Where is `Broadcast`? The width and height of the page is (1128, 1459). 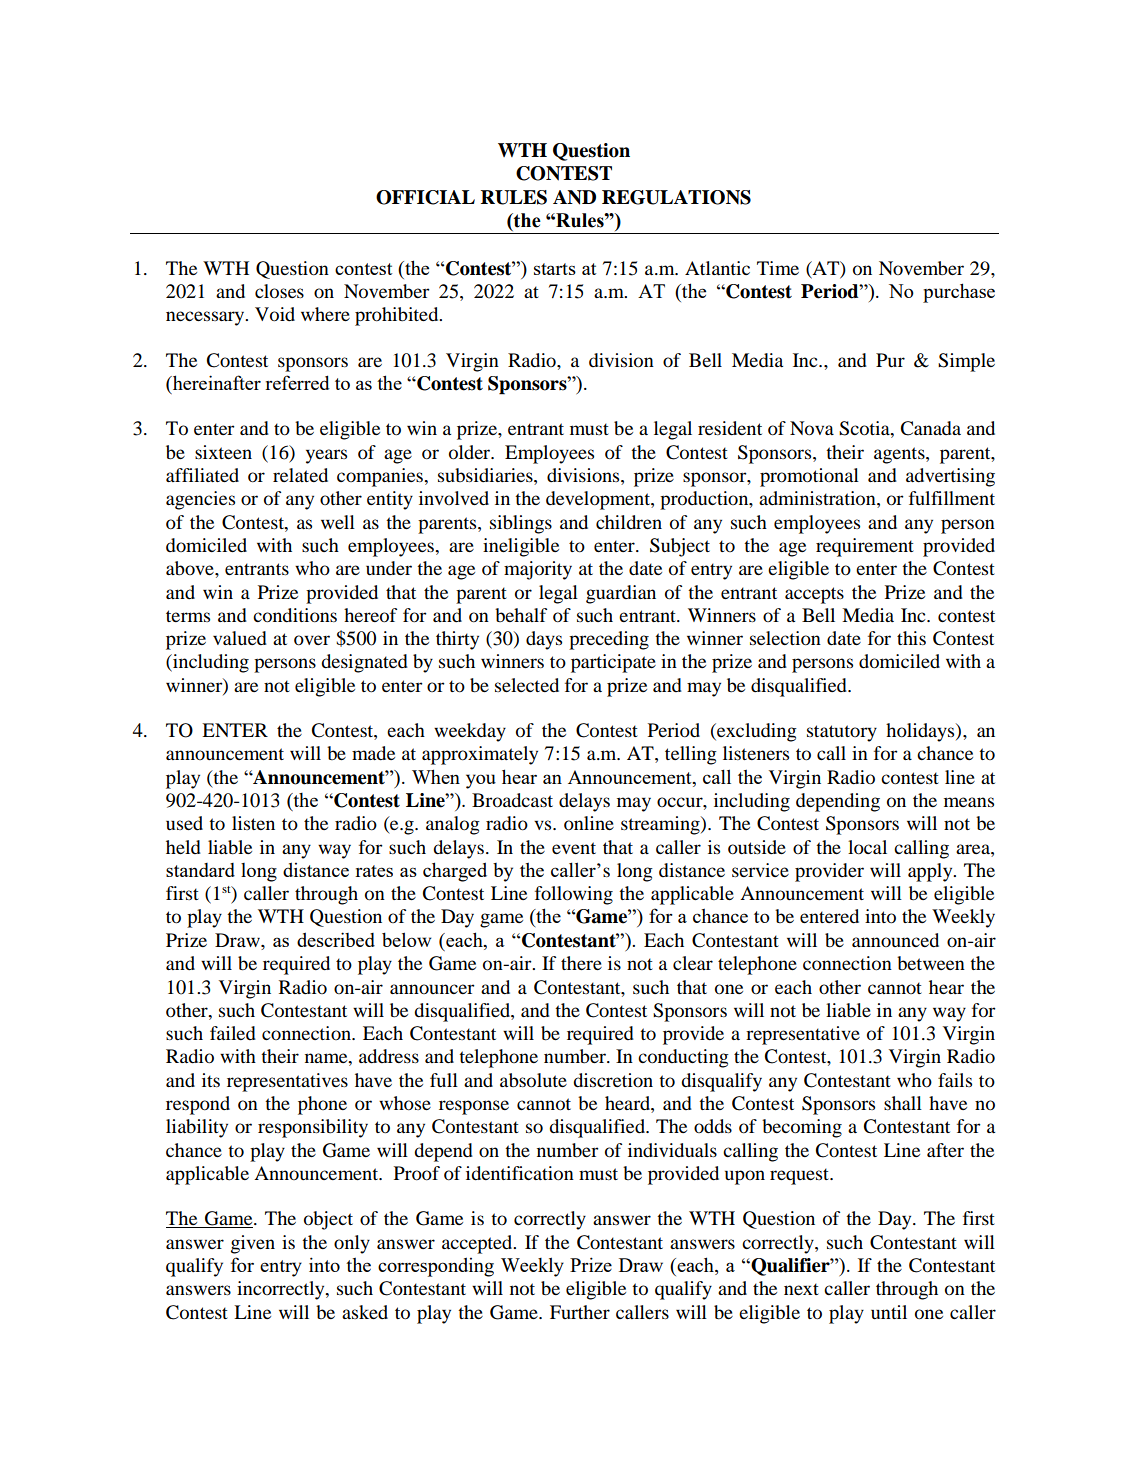 Broadcast is located at coordinates (512, 800).
